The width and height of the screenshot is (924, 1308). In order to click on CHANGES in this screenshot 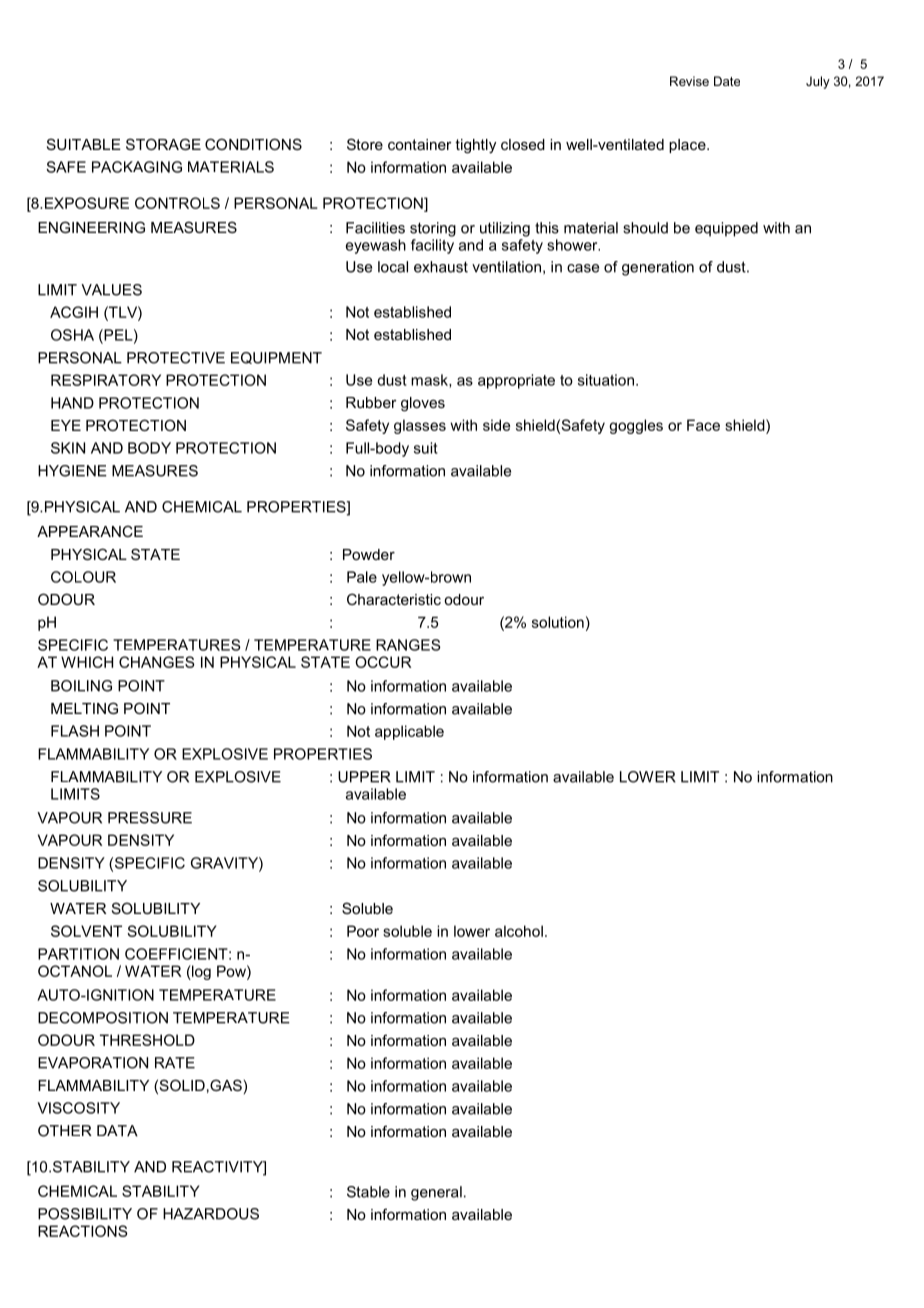, I will do `click(157, 662)`.
